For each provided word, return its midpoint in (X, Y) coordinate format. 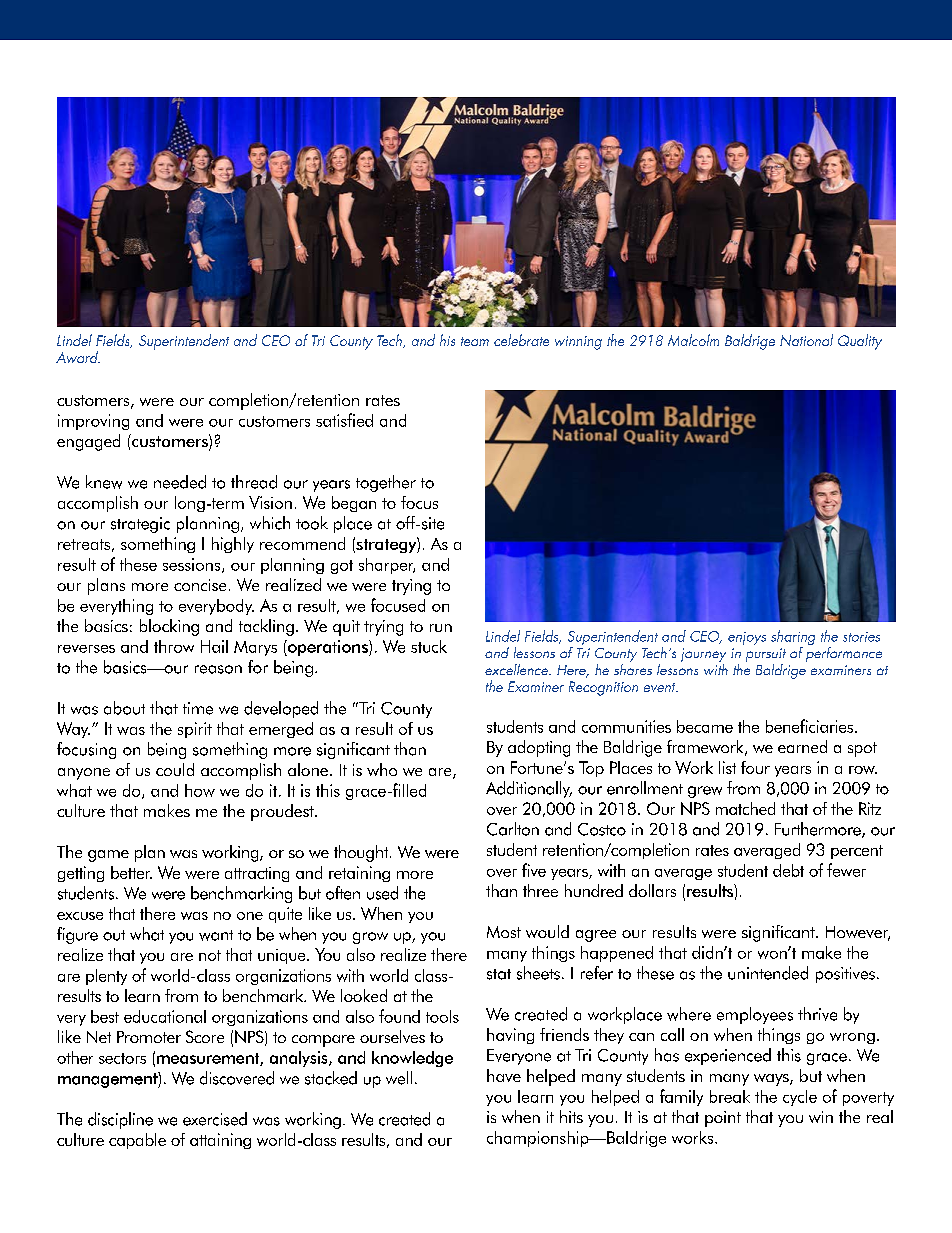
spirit (195, 730)
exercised (215, 1119)
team (475, 341)
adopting (539, 748)
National (806, 340)
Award (78, 357)
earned (802, 746)
